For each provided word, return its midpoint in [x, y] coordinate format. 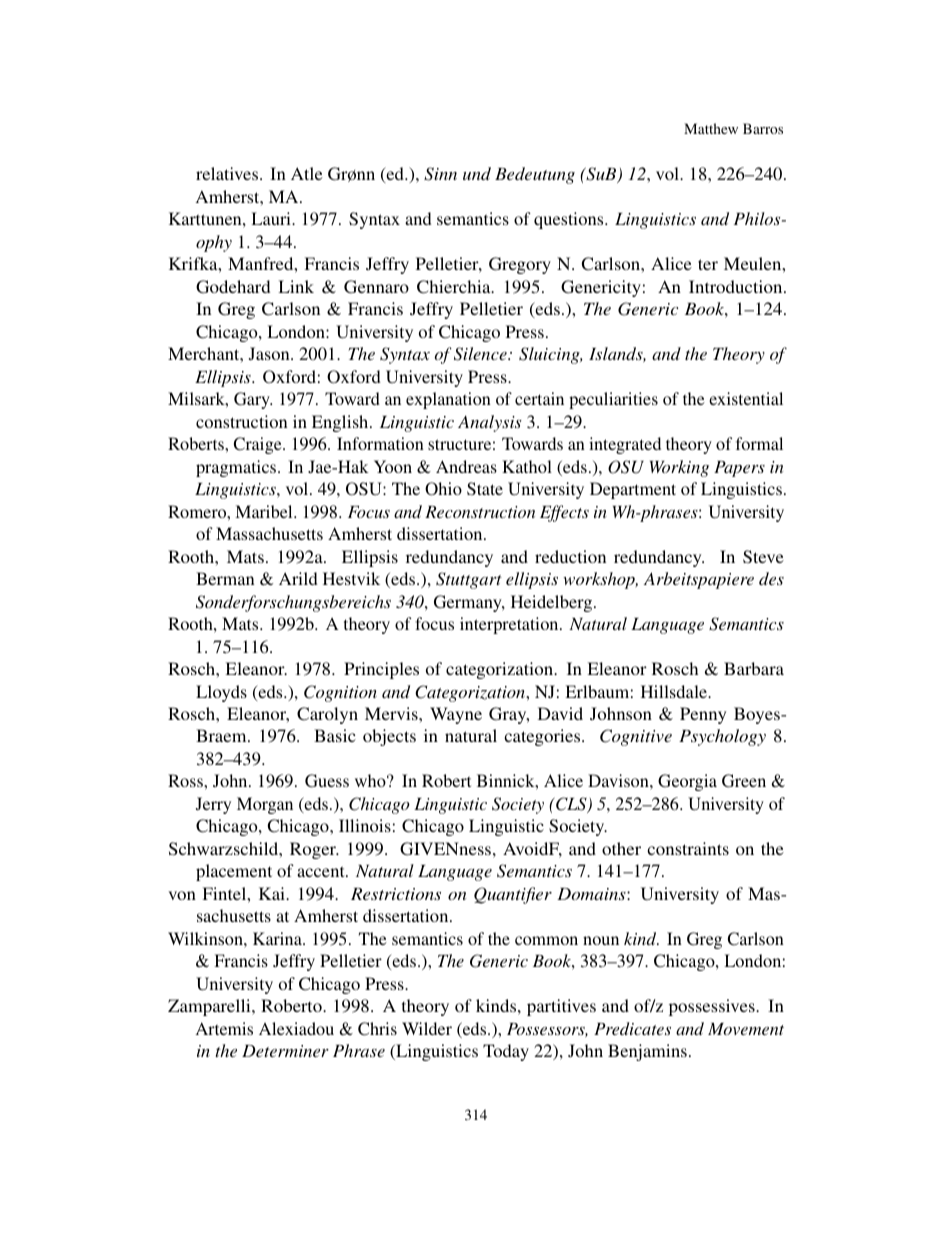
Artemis [224, 1028]
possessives [713, 1007]
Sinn [440, 174]
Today [506, 1052]
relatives [228, 173]
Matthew [711, 128]
